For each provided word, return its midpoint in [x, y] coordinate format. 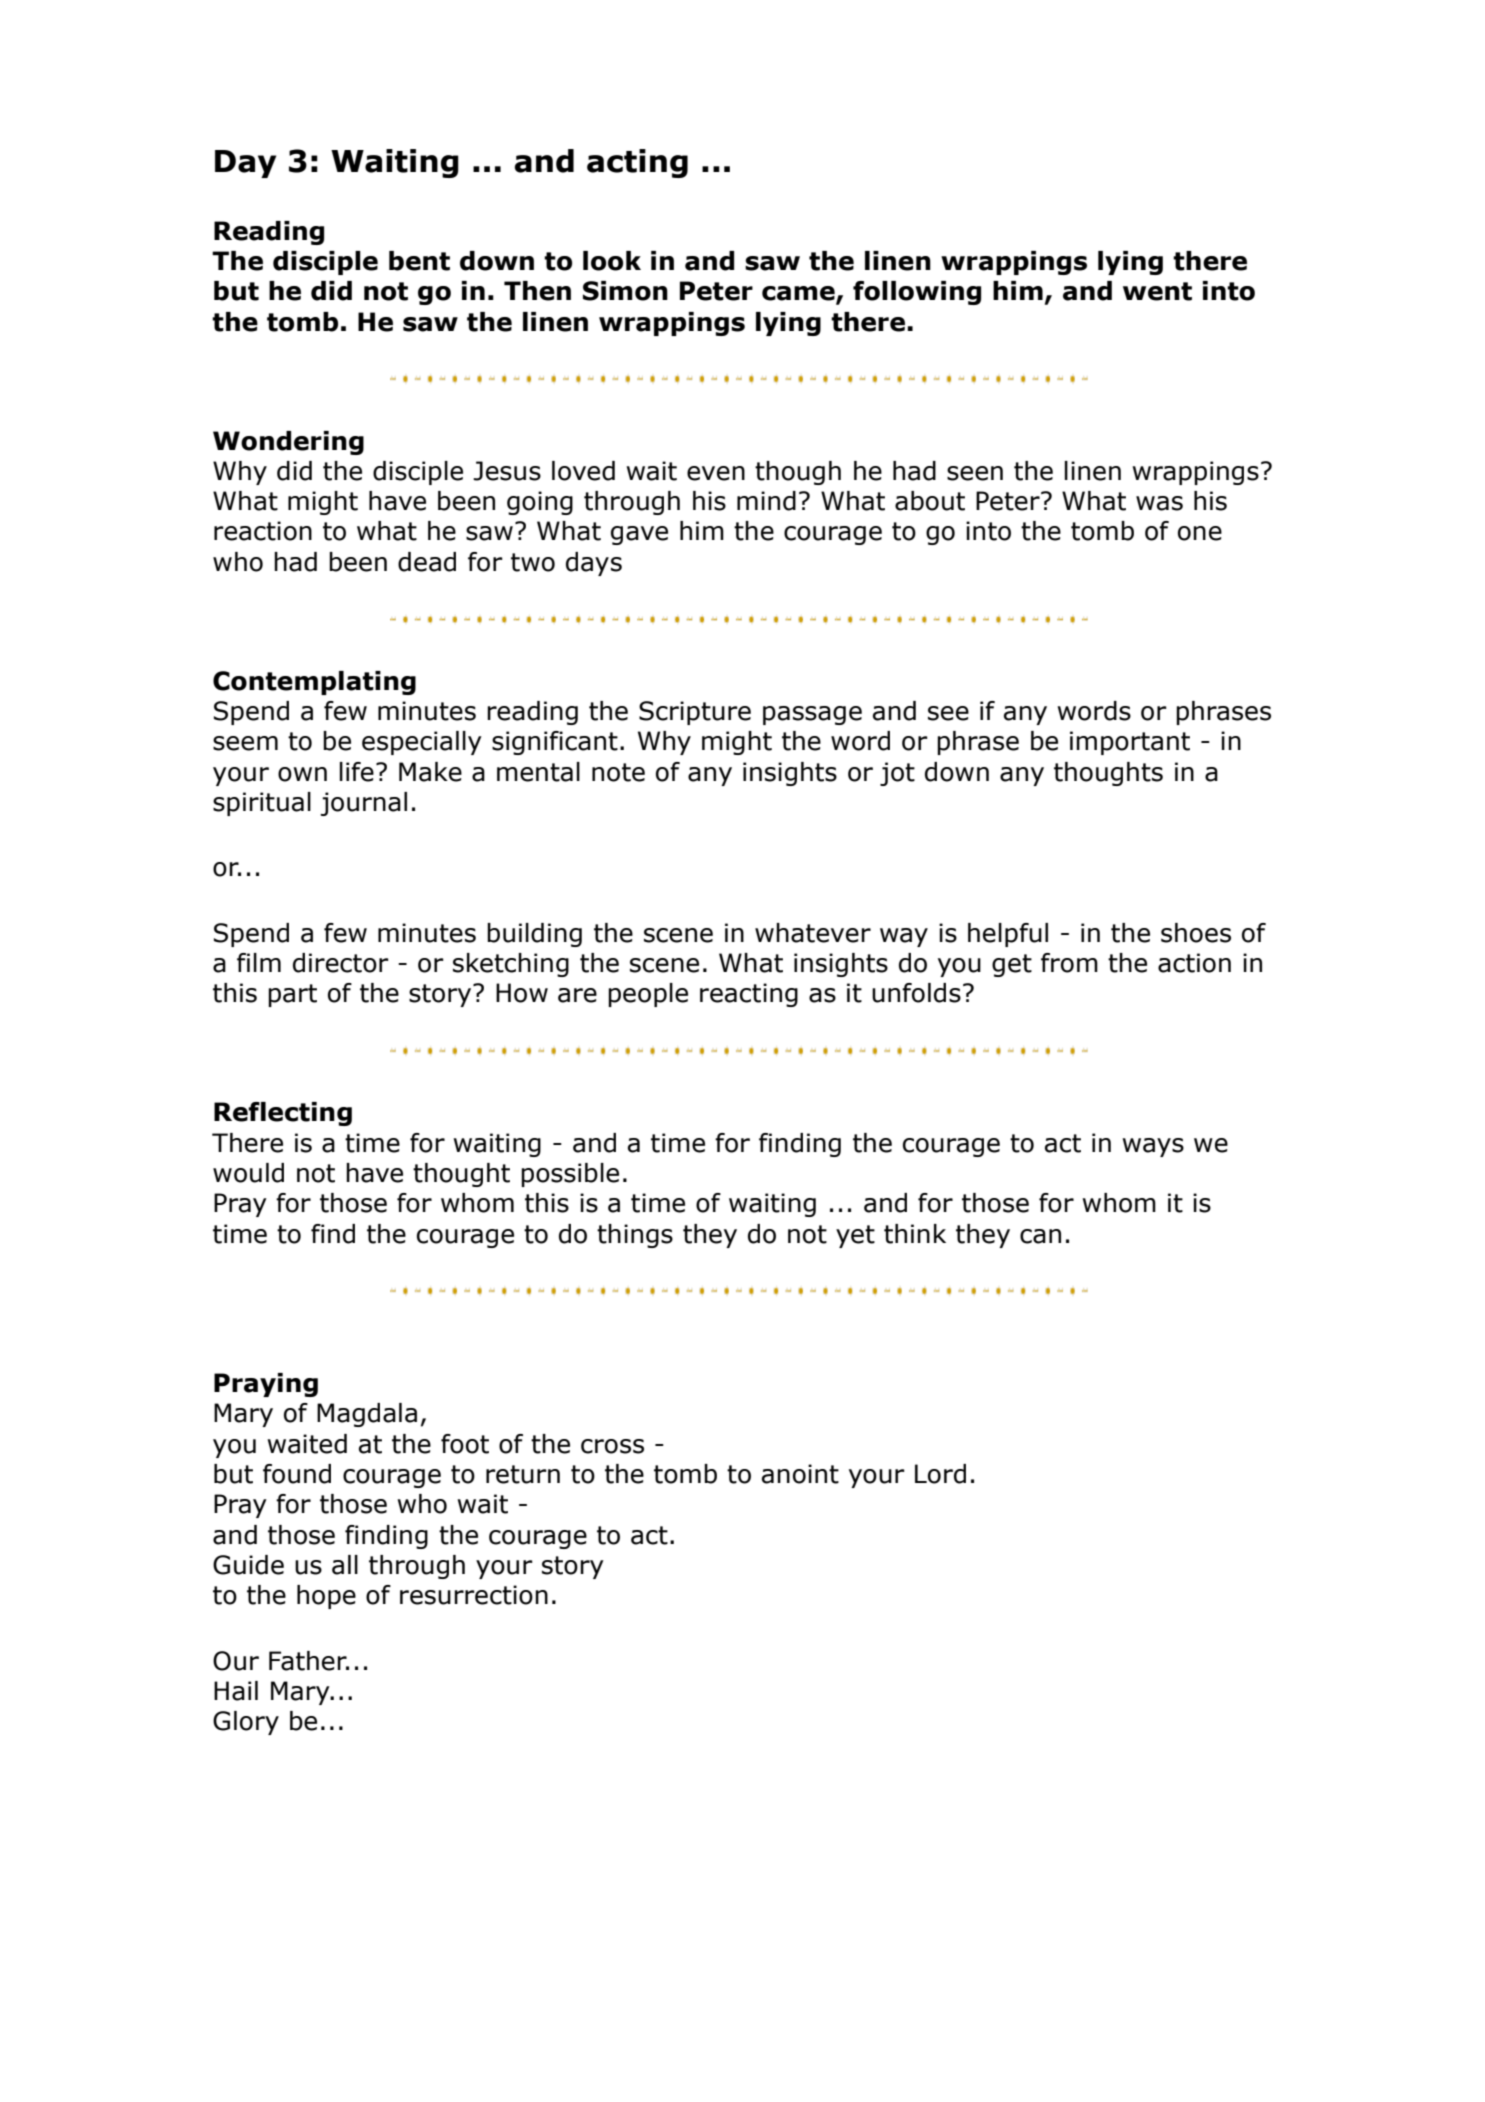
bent [419, 261]
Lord [940, 1474]
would [248, 1173]
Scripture [695, 713]
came [799, 294]
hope [326, 1597]
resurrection [474, 1595]
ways [1153, 1147]
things [635, 1236]
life [357, 772]
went [1157, 291]
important [1130, 743]
